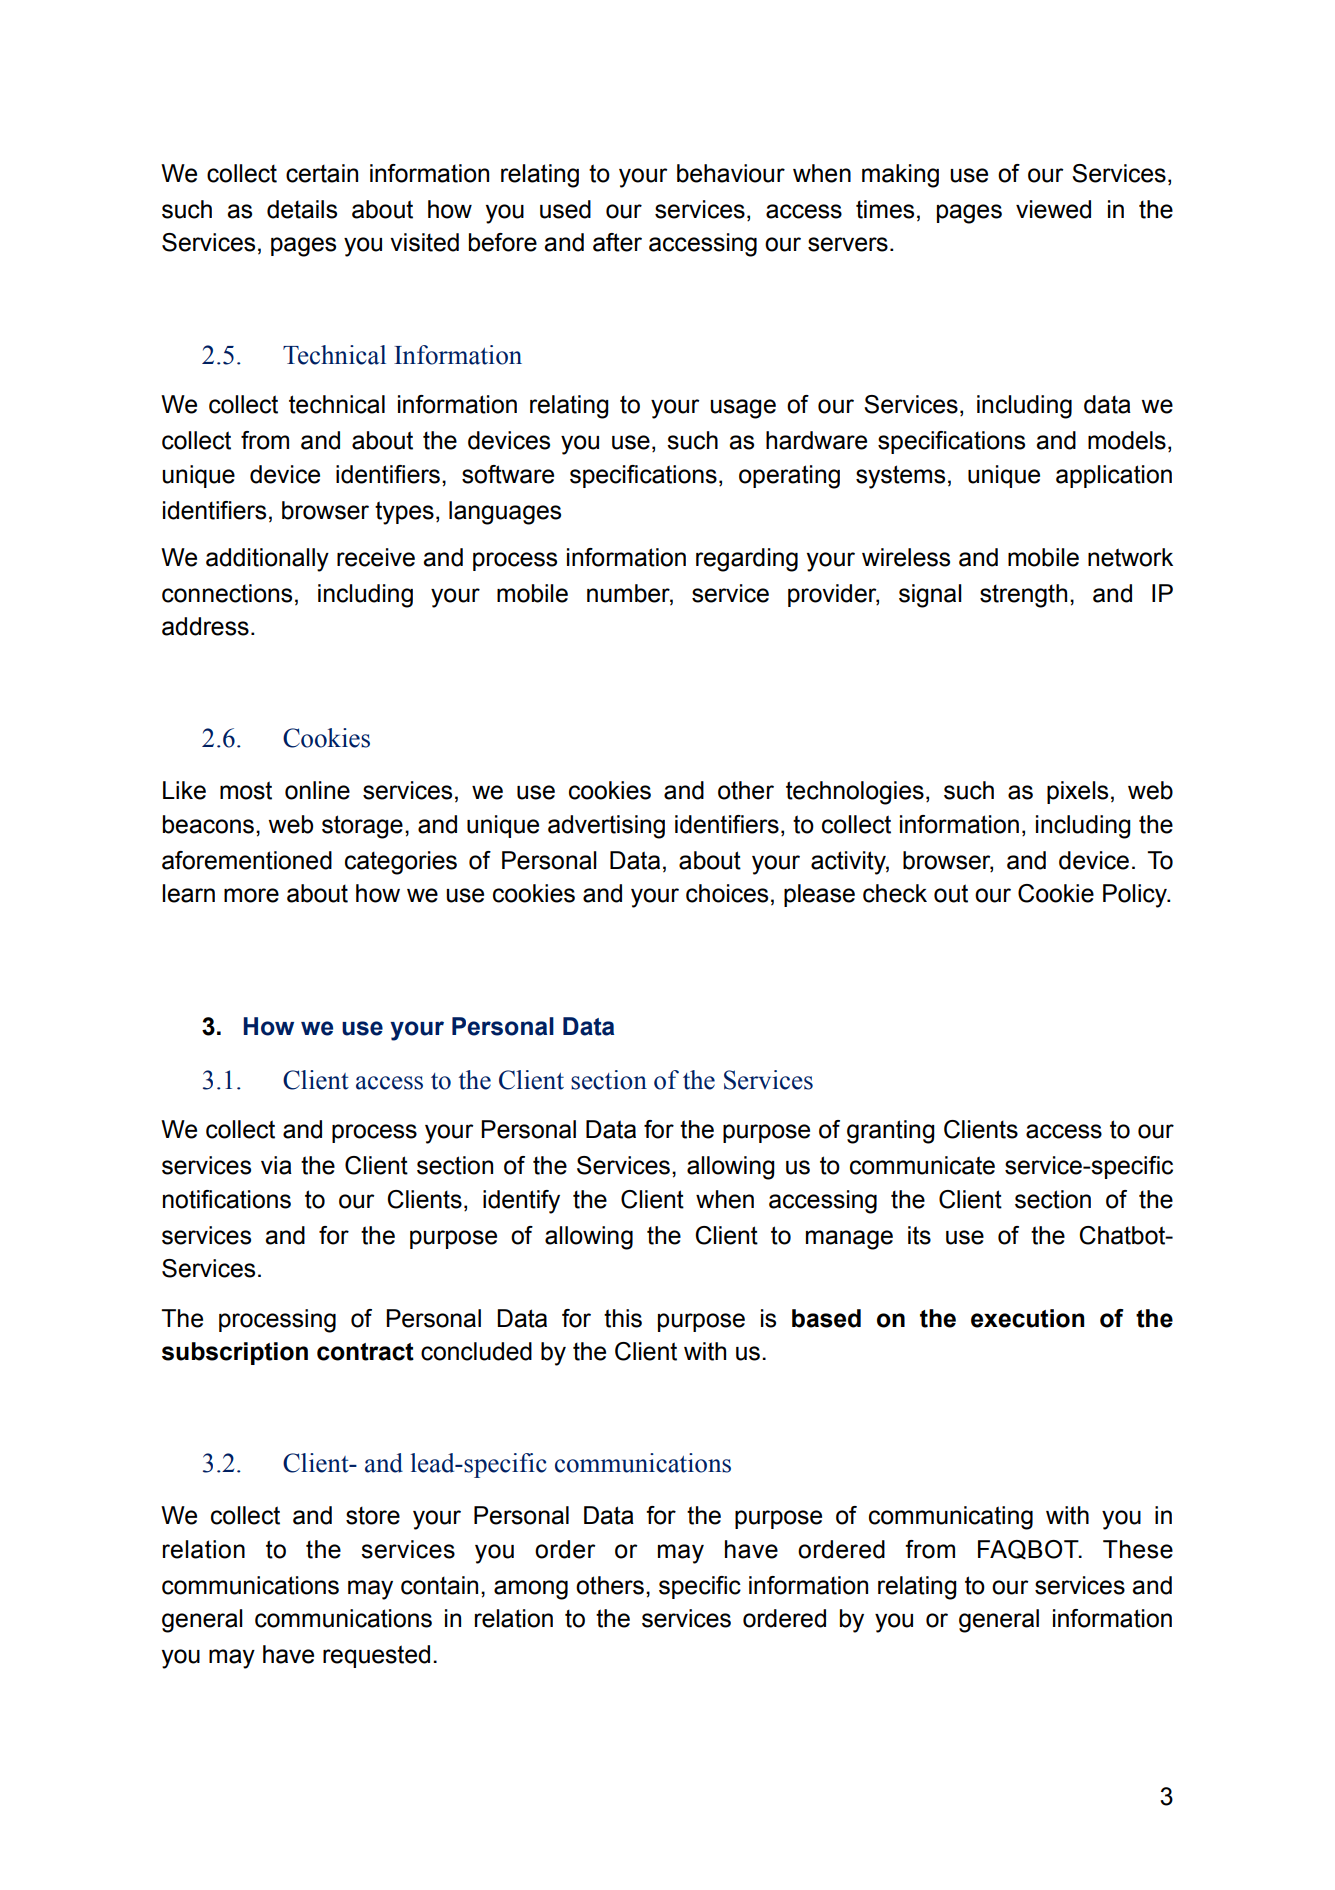 The height and width of the image is (1890, 1335). What do you see at coordinates (922, 1165) in the image?
I see `communicate` at bounding box center [922, 1165].
